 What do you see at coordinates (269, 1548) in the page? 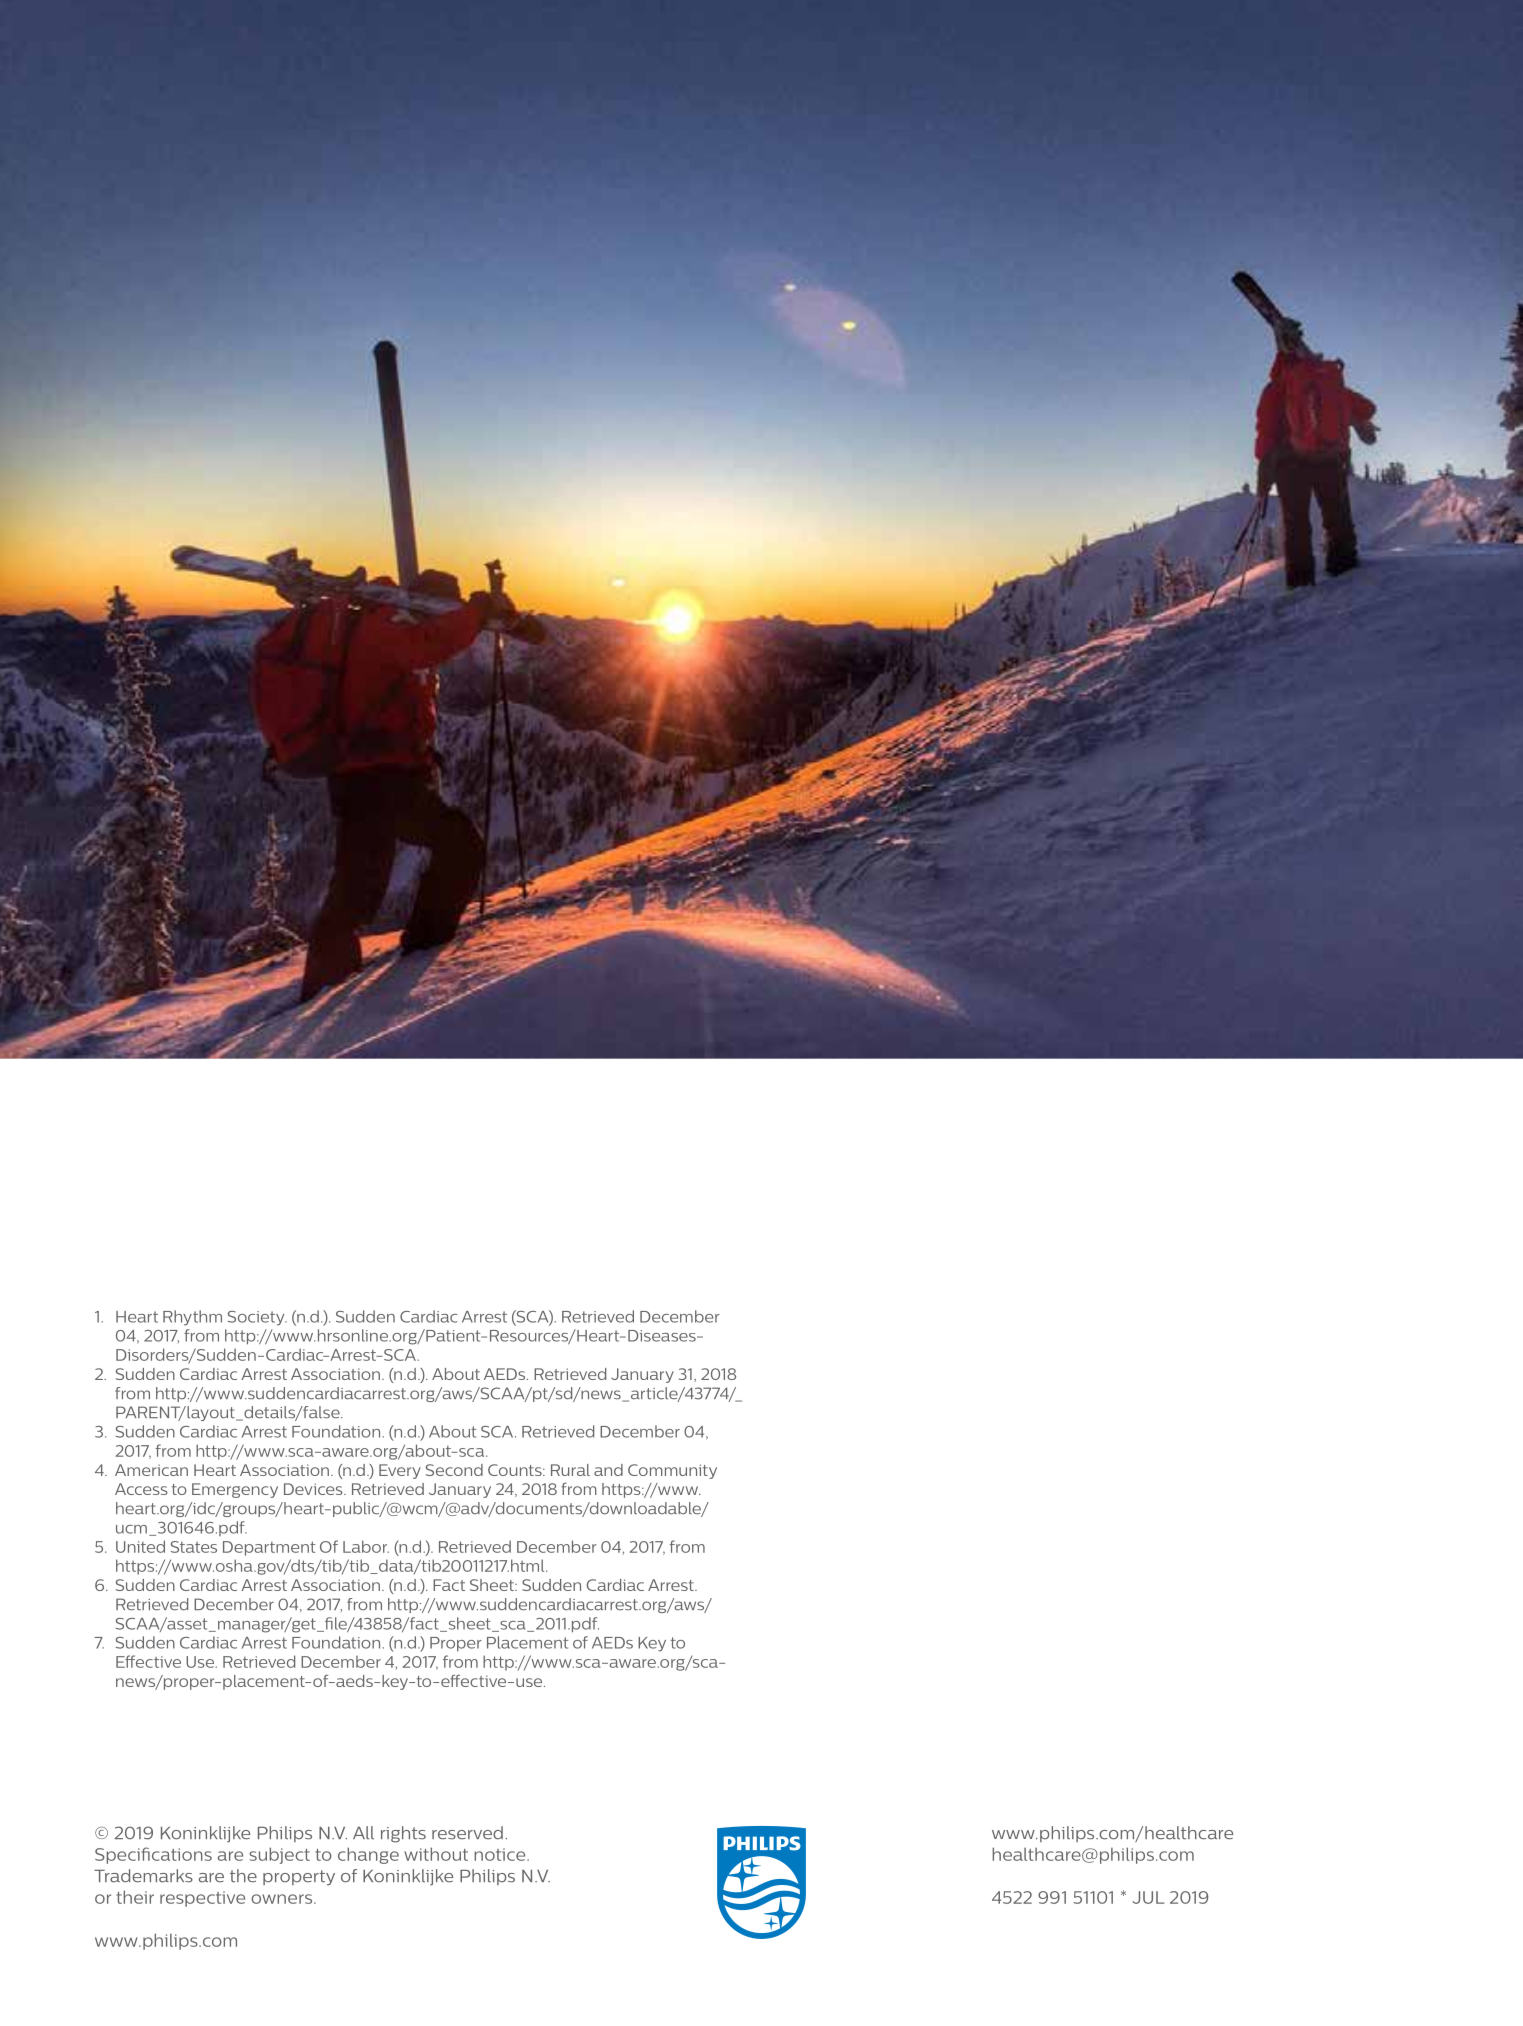
I see `Department` at bounding box center [269, 1548].
